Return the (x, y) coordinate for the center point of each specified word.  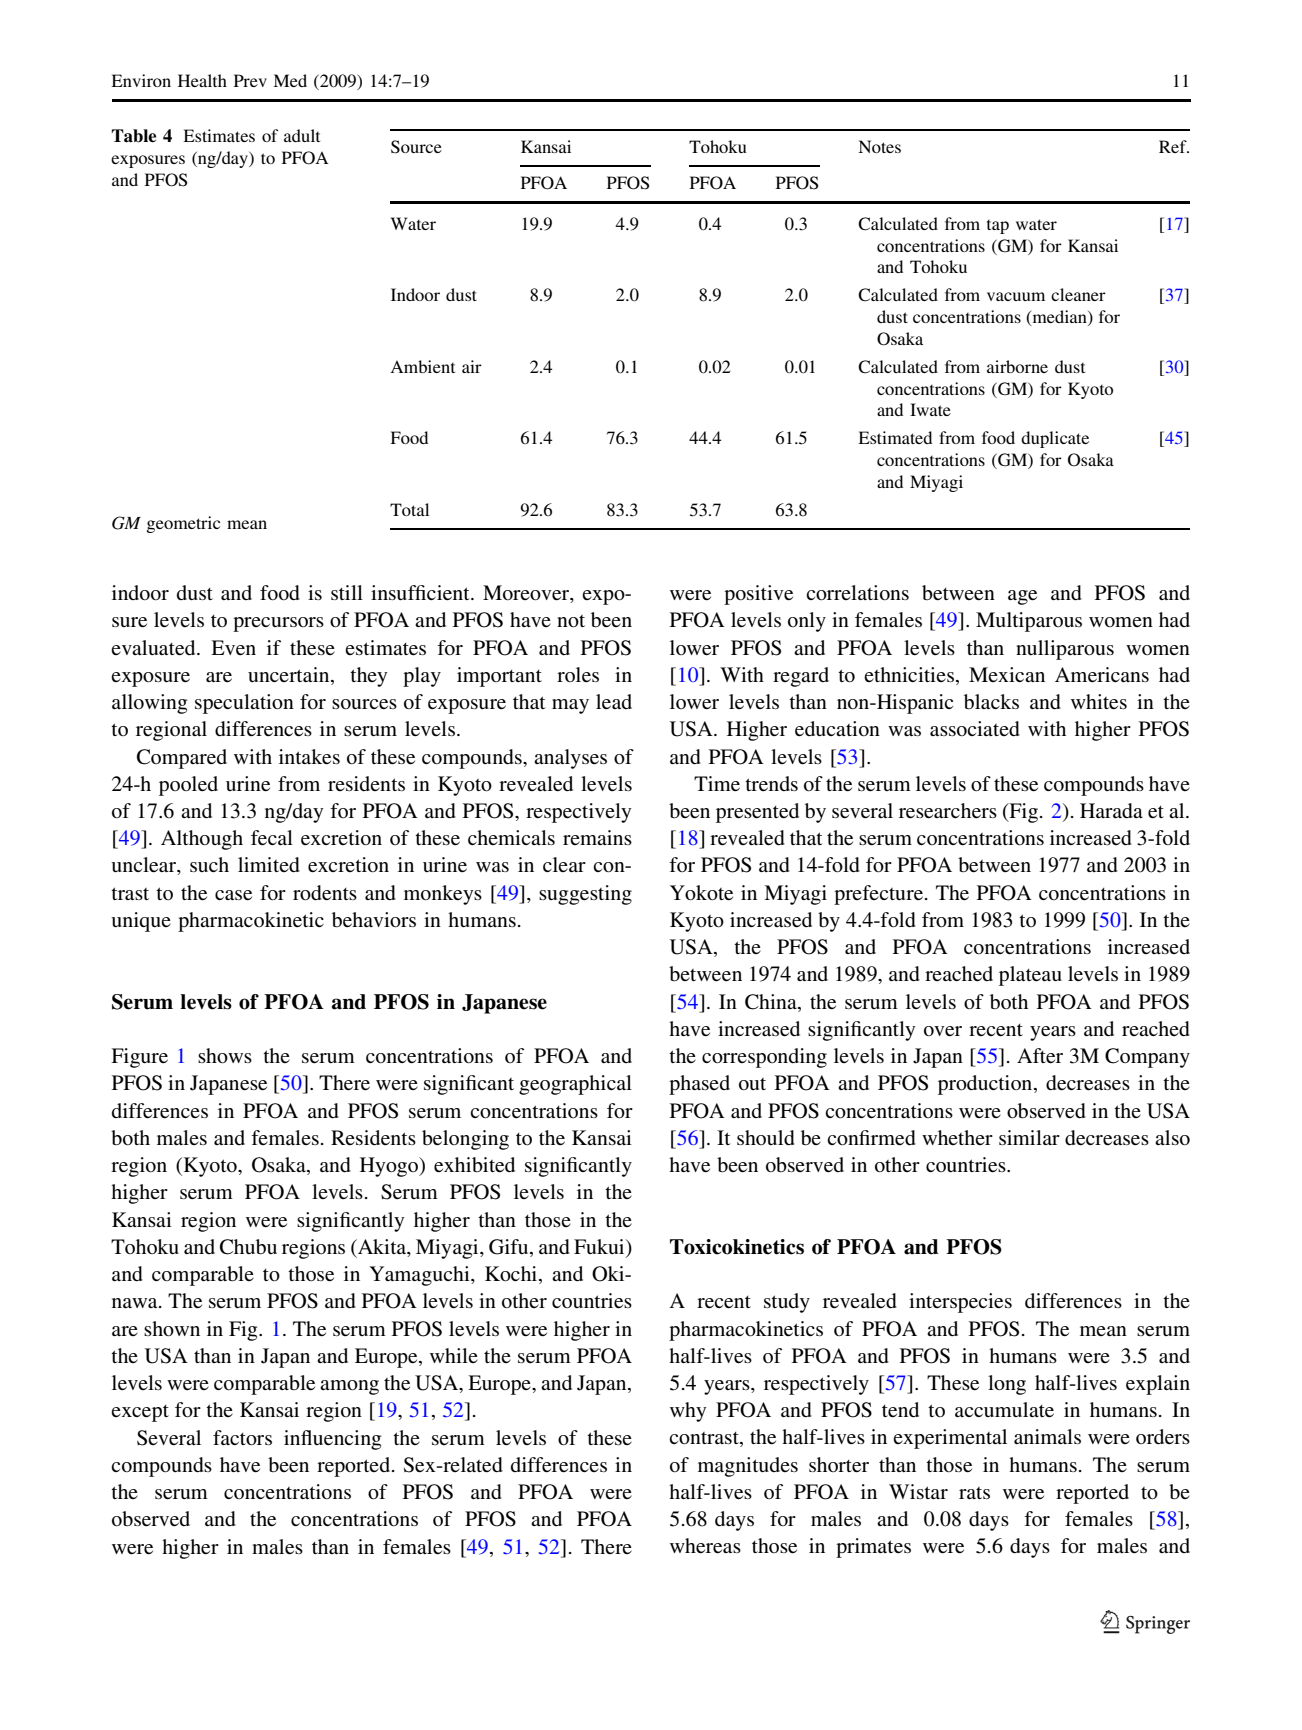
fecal (272, 837)
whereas (705, 1546)
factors (242, 1437)
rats (974, 1493)
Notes (879, 146)
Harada (1111, 811)
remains (597, 837)
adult (302, 135)
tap (998, 227)
